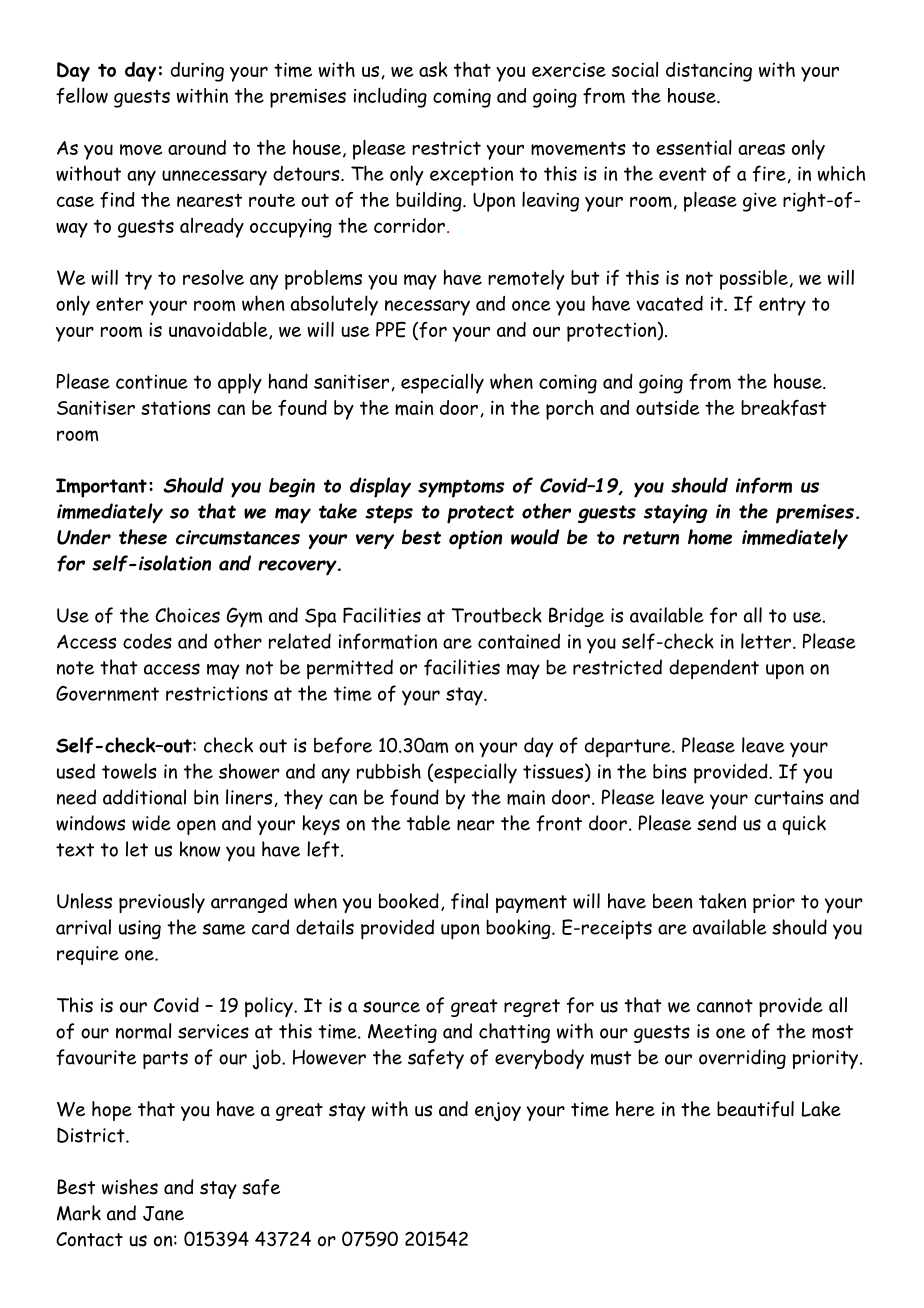 This document has width=924, height=1308. What do you see at coordinates (197, 72) in the document?
I see `during` at bounding box center [197, 72].
